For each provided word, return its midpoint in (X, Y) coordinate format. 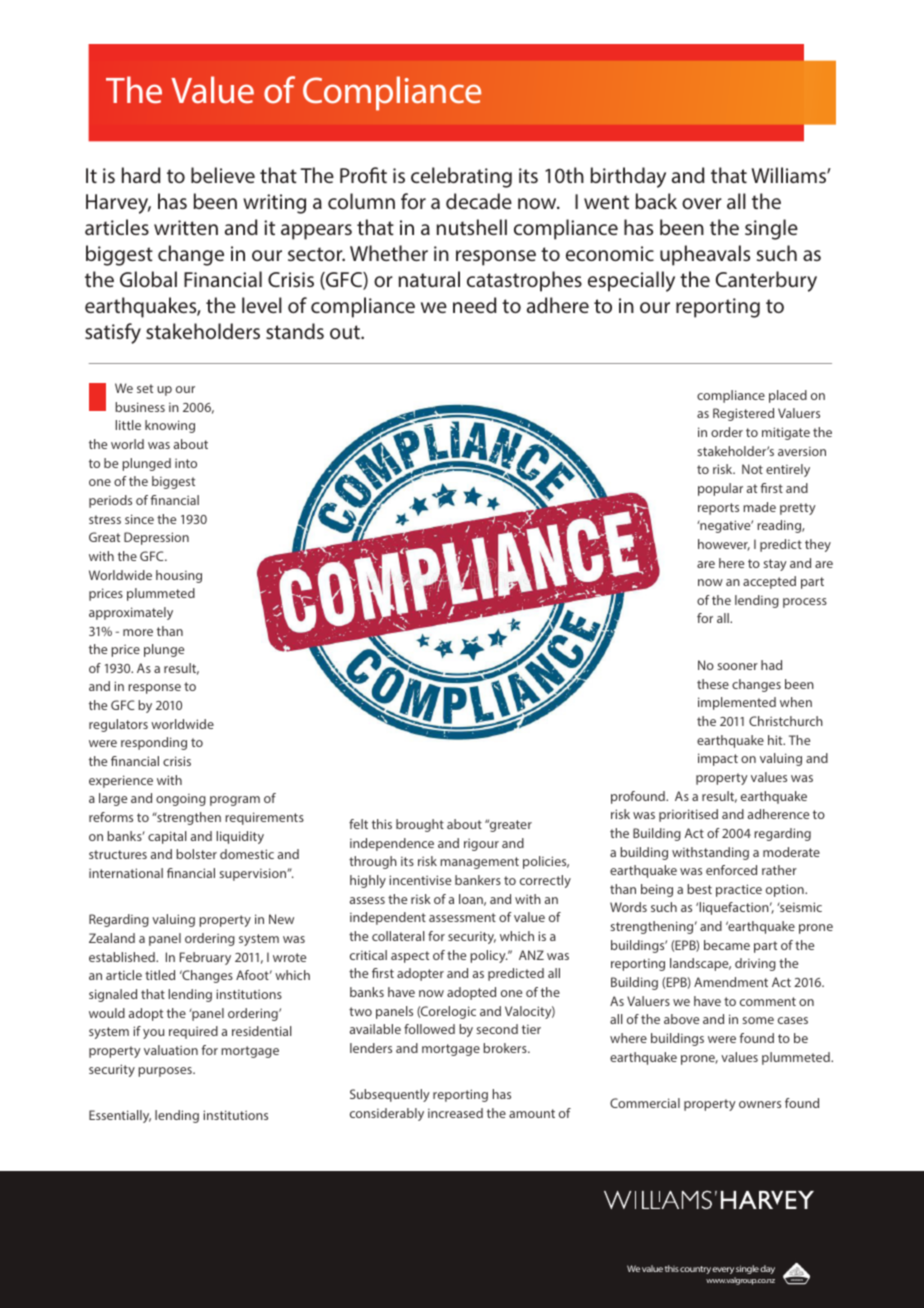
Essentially (120, 1116)
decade (479, 201)
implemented (737, 703)
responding (154, 743)
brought (420, 825)
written (186, 227)
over (702, 203)
